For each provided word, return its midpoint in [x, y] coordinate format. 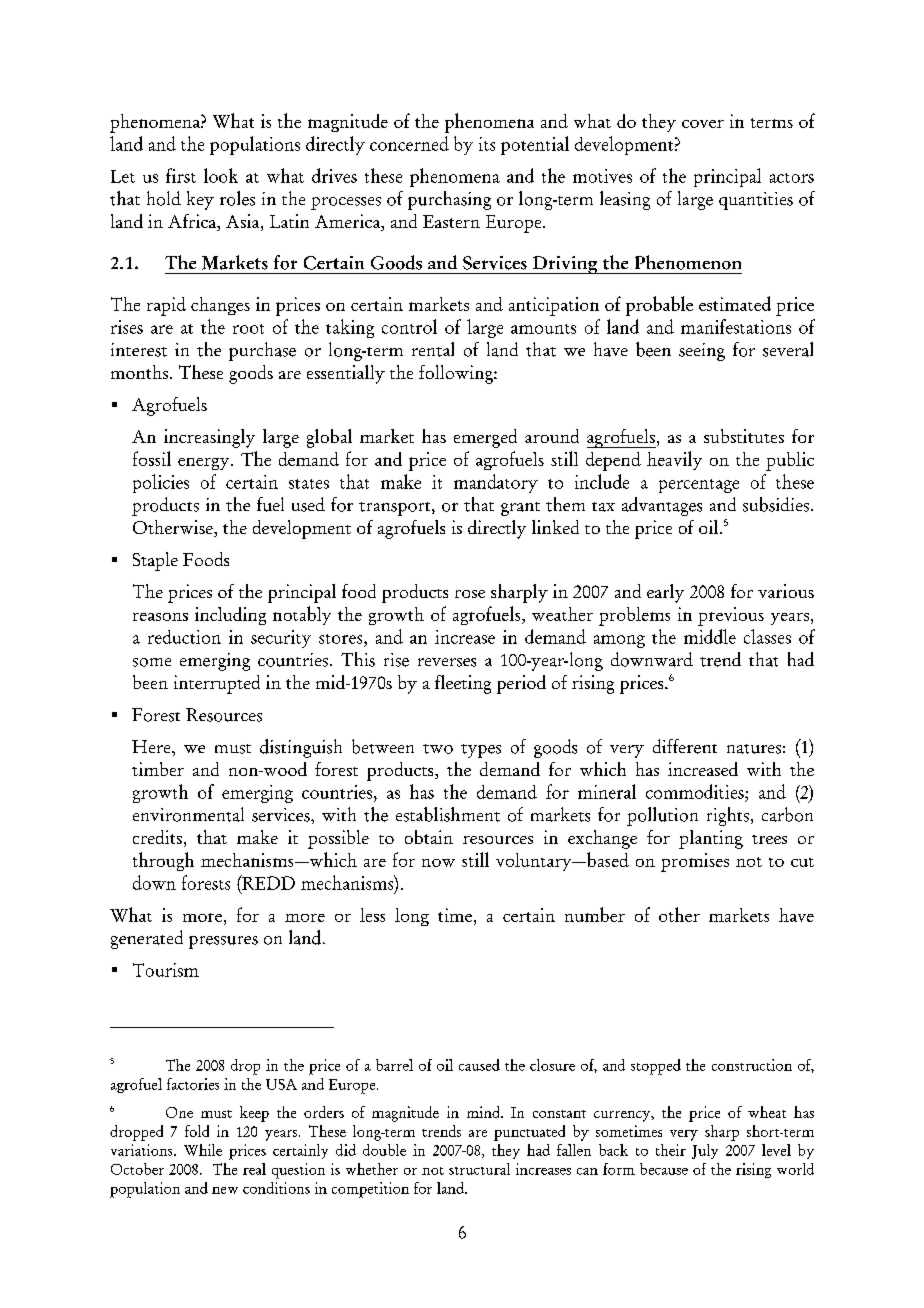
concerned [409, 143]
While [203, 1150]
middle [710, 636]
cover [703, 124]
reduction [184, 637]
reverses [447, 662]
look [221, 175]
